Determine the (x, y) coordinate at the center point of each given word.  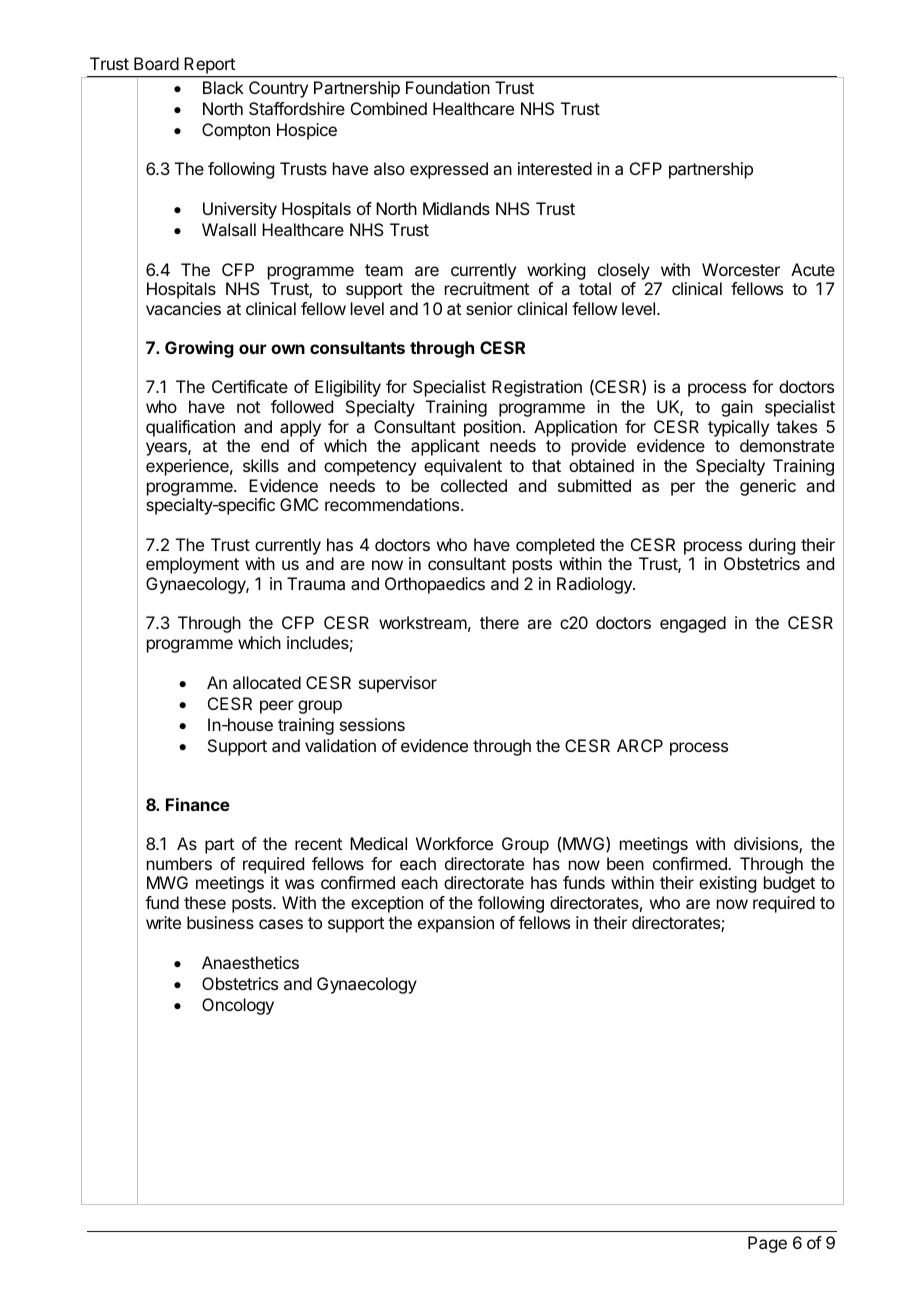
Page (767, 1244)
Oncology (238, 1006)
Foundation (448, 87)
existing (727, 884)
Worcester (741, 269)
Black (223, 87)
